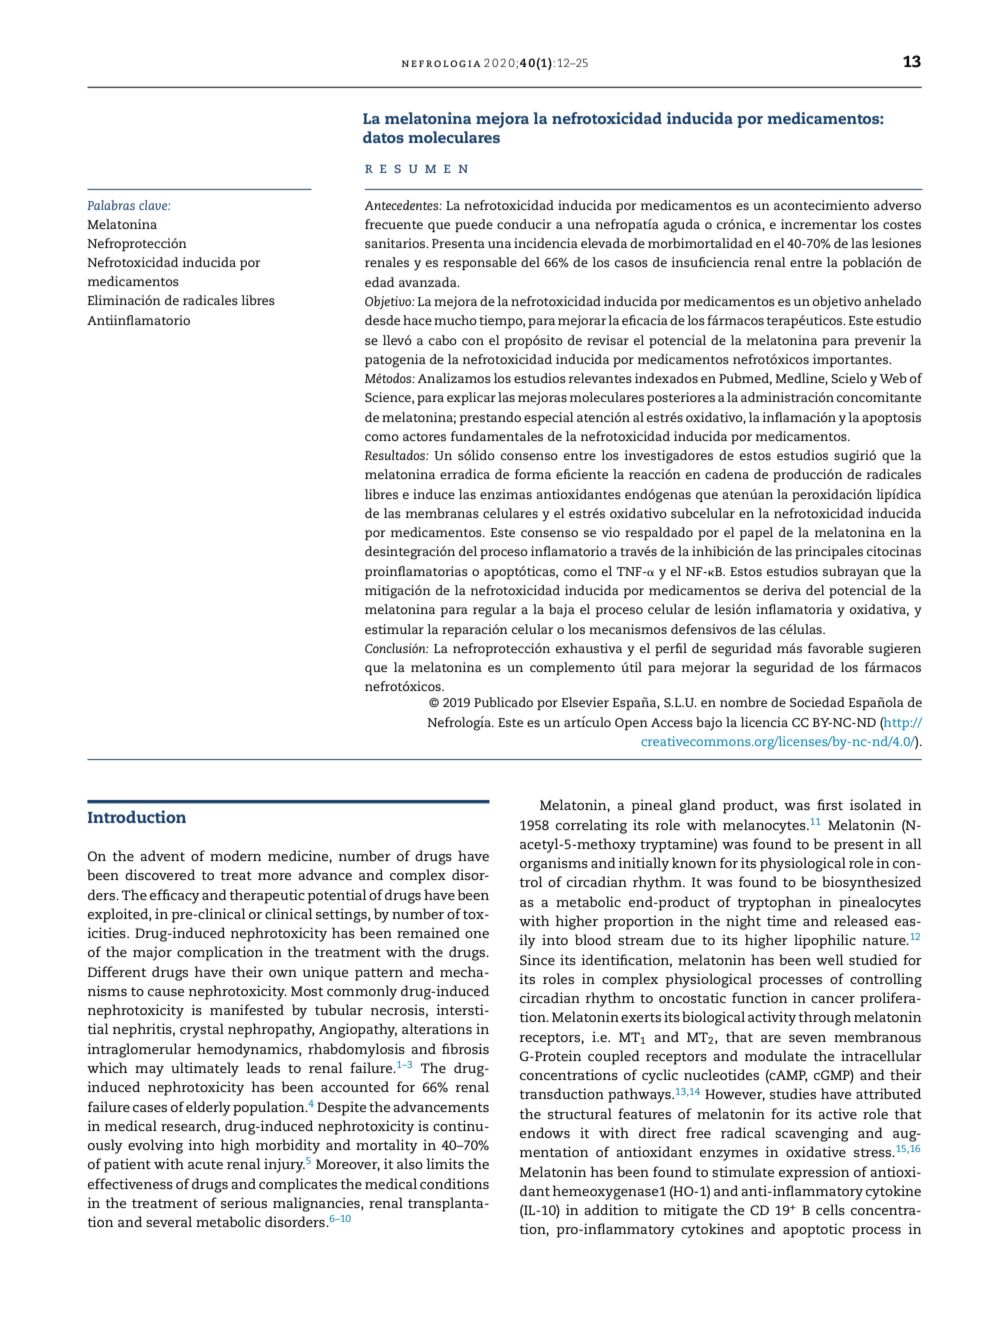  What do you see at coordinates (445, 1163) in the screenshot?
I see `limits` at bounding box center [445, 1163].
